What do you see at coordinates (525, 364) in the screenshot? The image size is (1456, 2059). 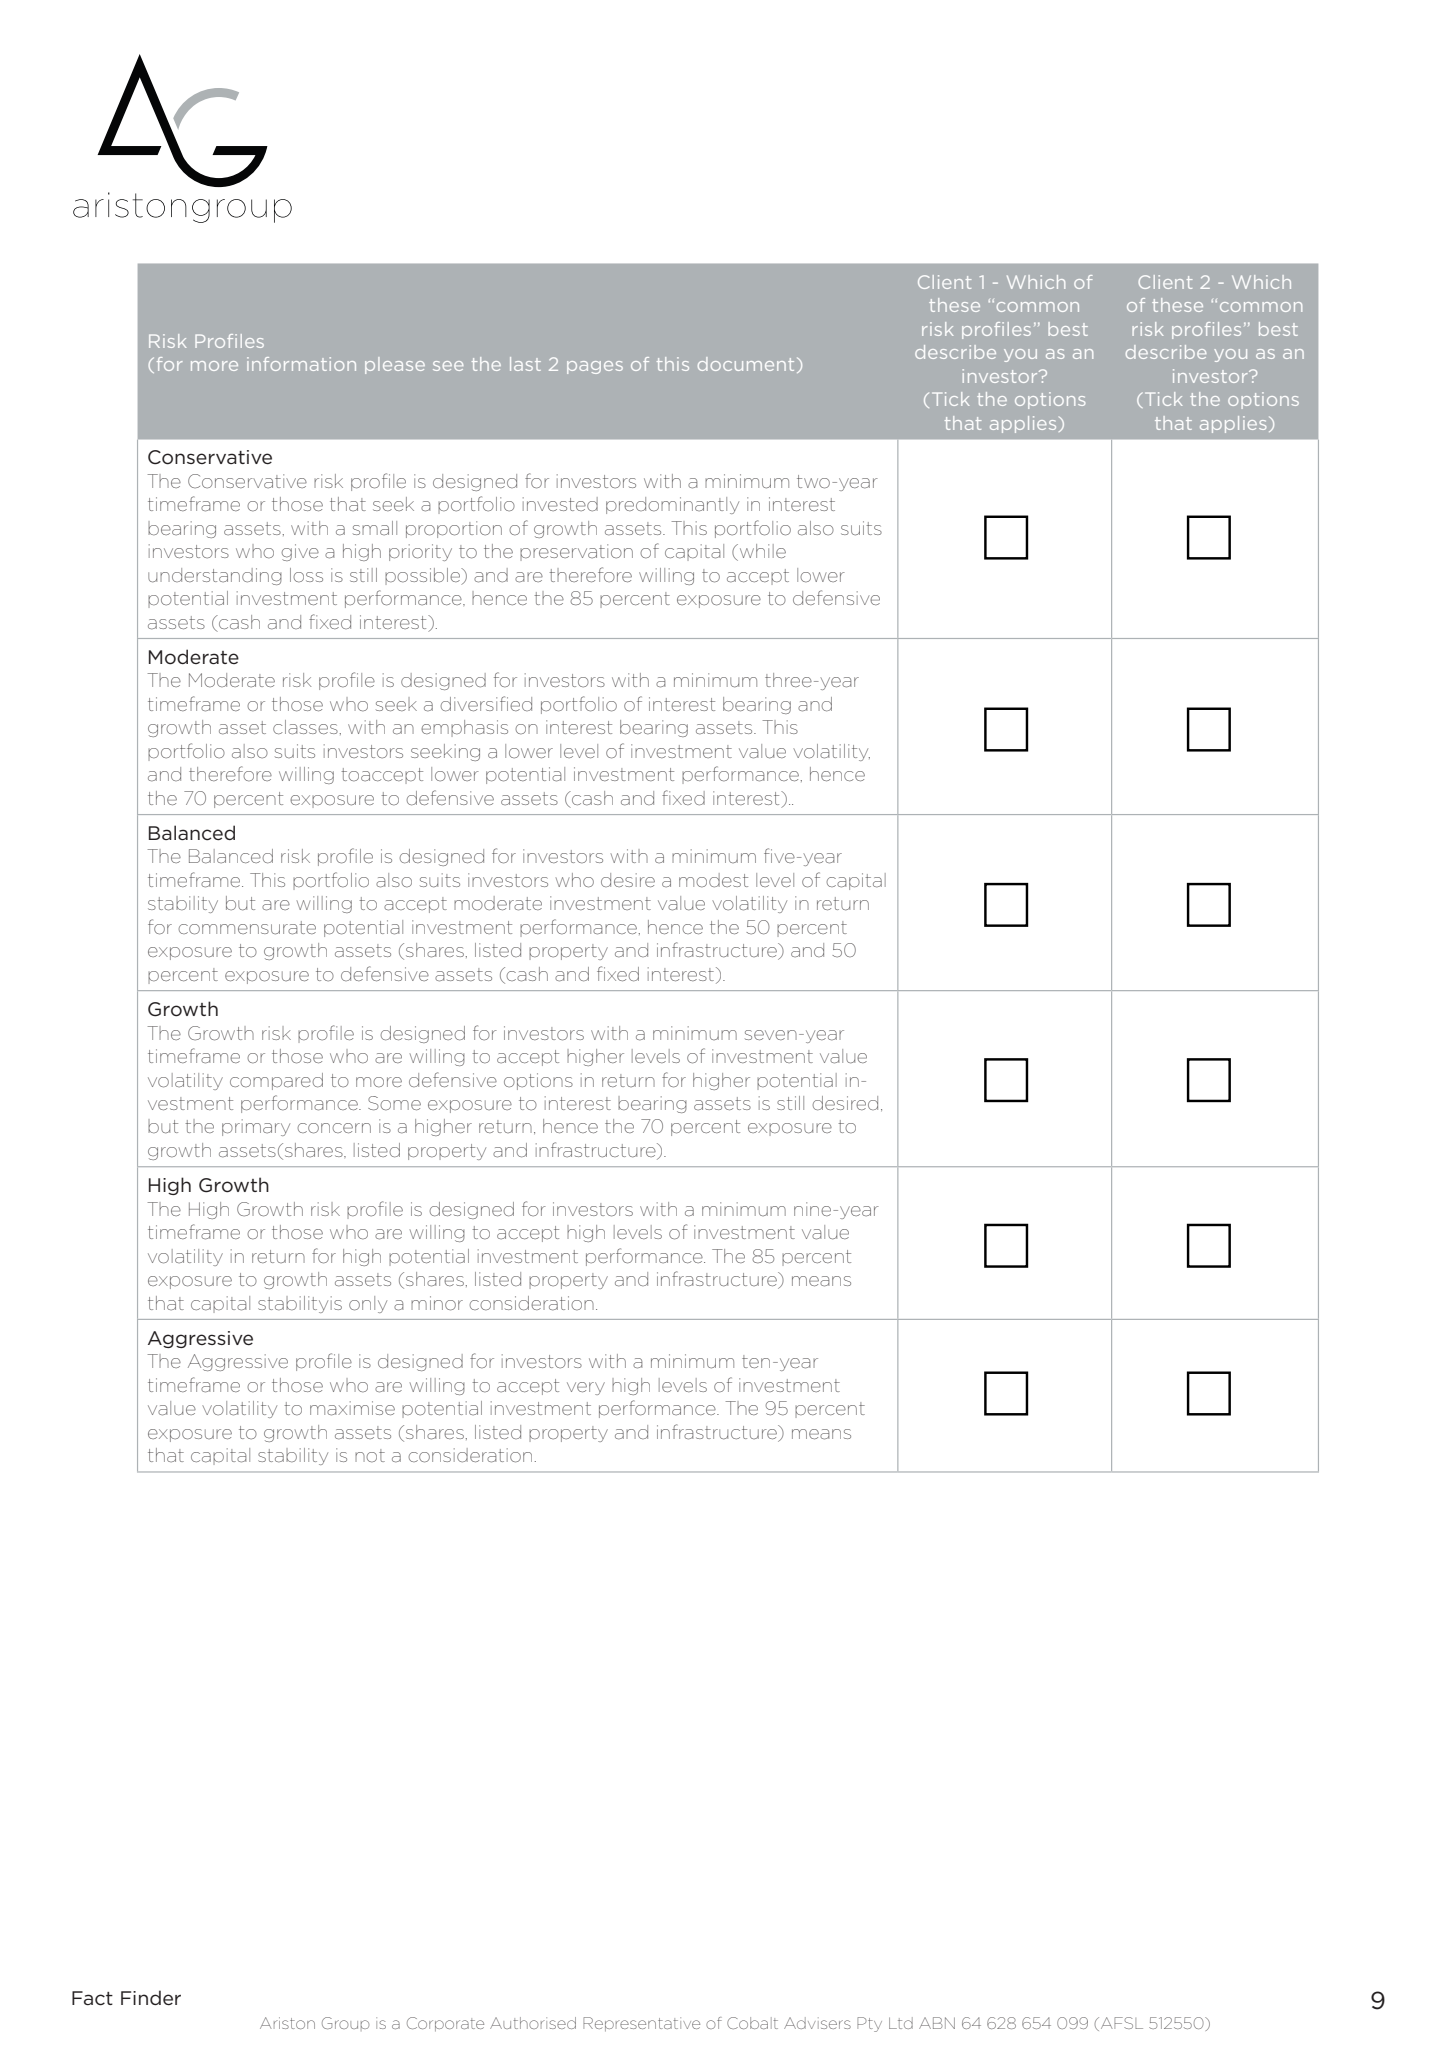 I see `last` at bounding box center [525, 364].
